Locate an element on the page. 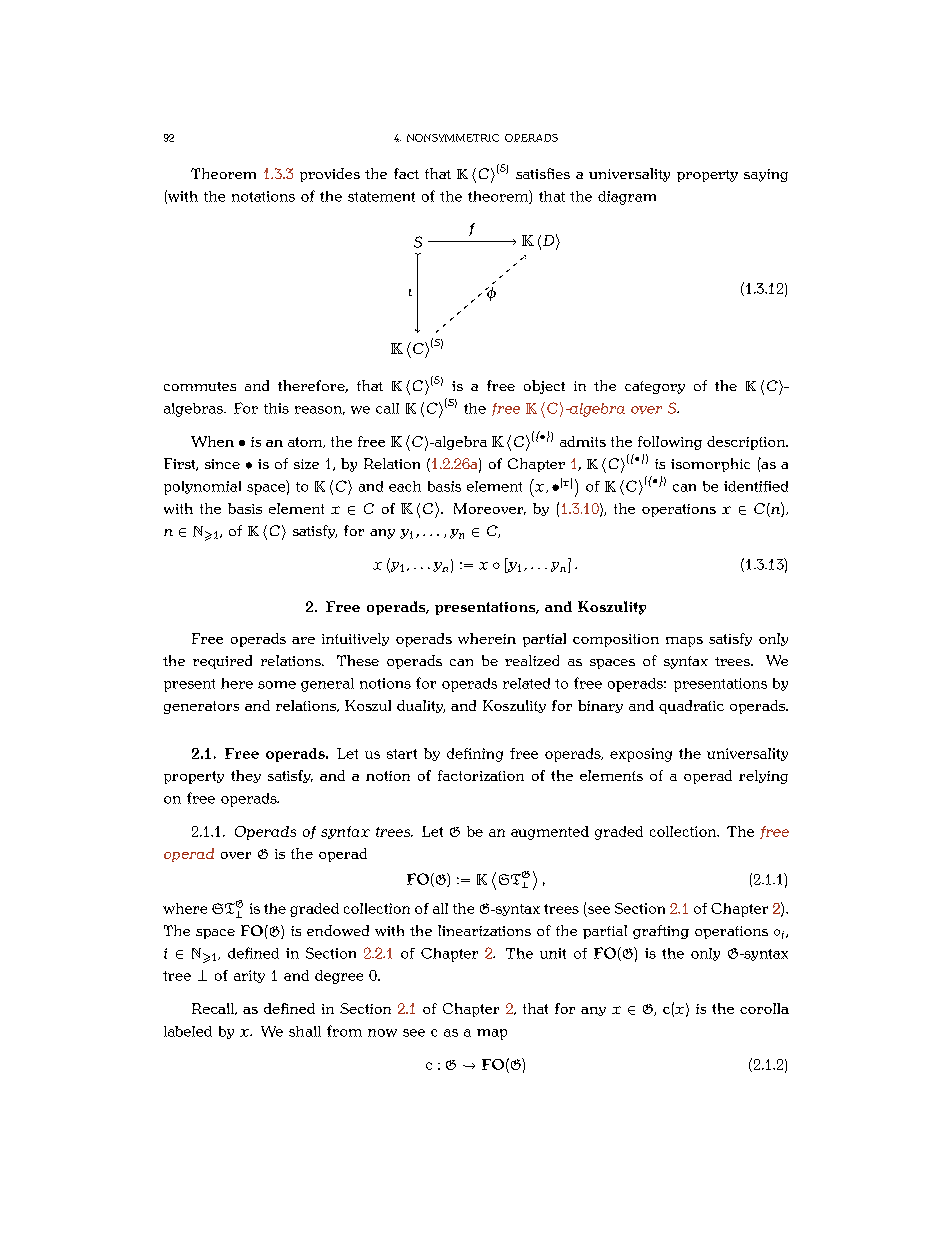 This page has height=1233, width=952. satisfies is located at coordinates (543, 173).
